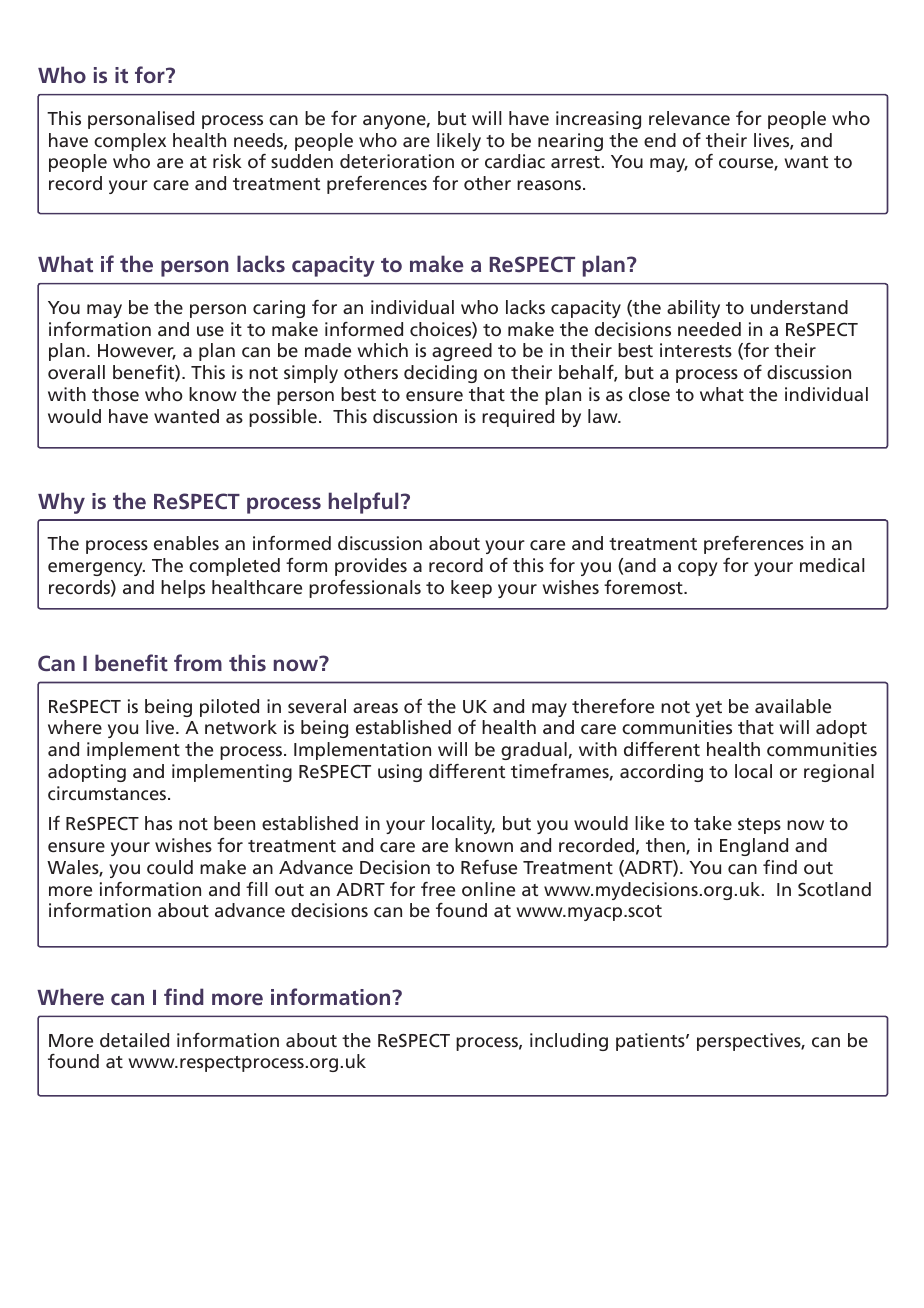 The image size is (924, 1308). Describe the element at coordinates (696, 350) in the document. I see `interests` at that location.
